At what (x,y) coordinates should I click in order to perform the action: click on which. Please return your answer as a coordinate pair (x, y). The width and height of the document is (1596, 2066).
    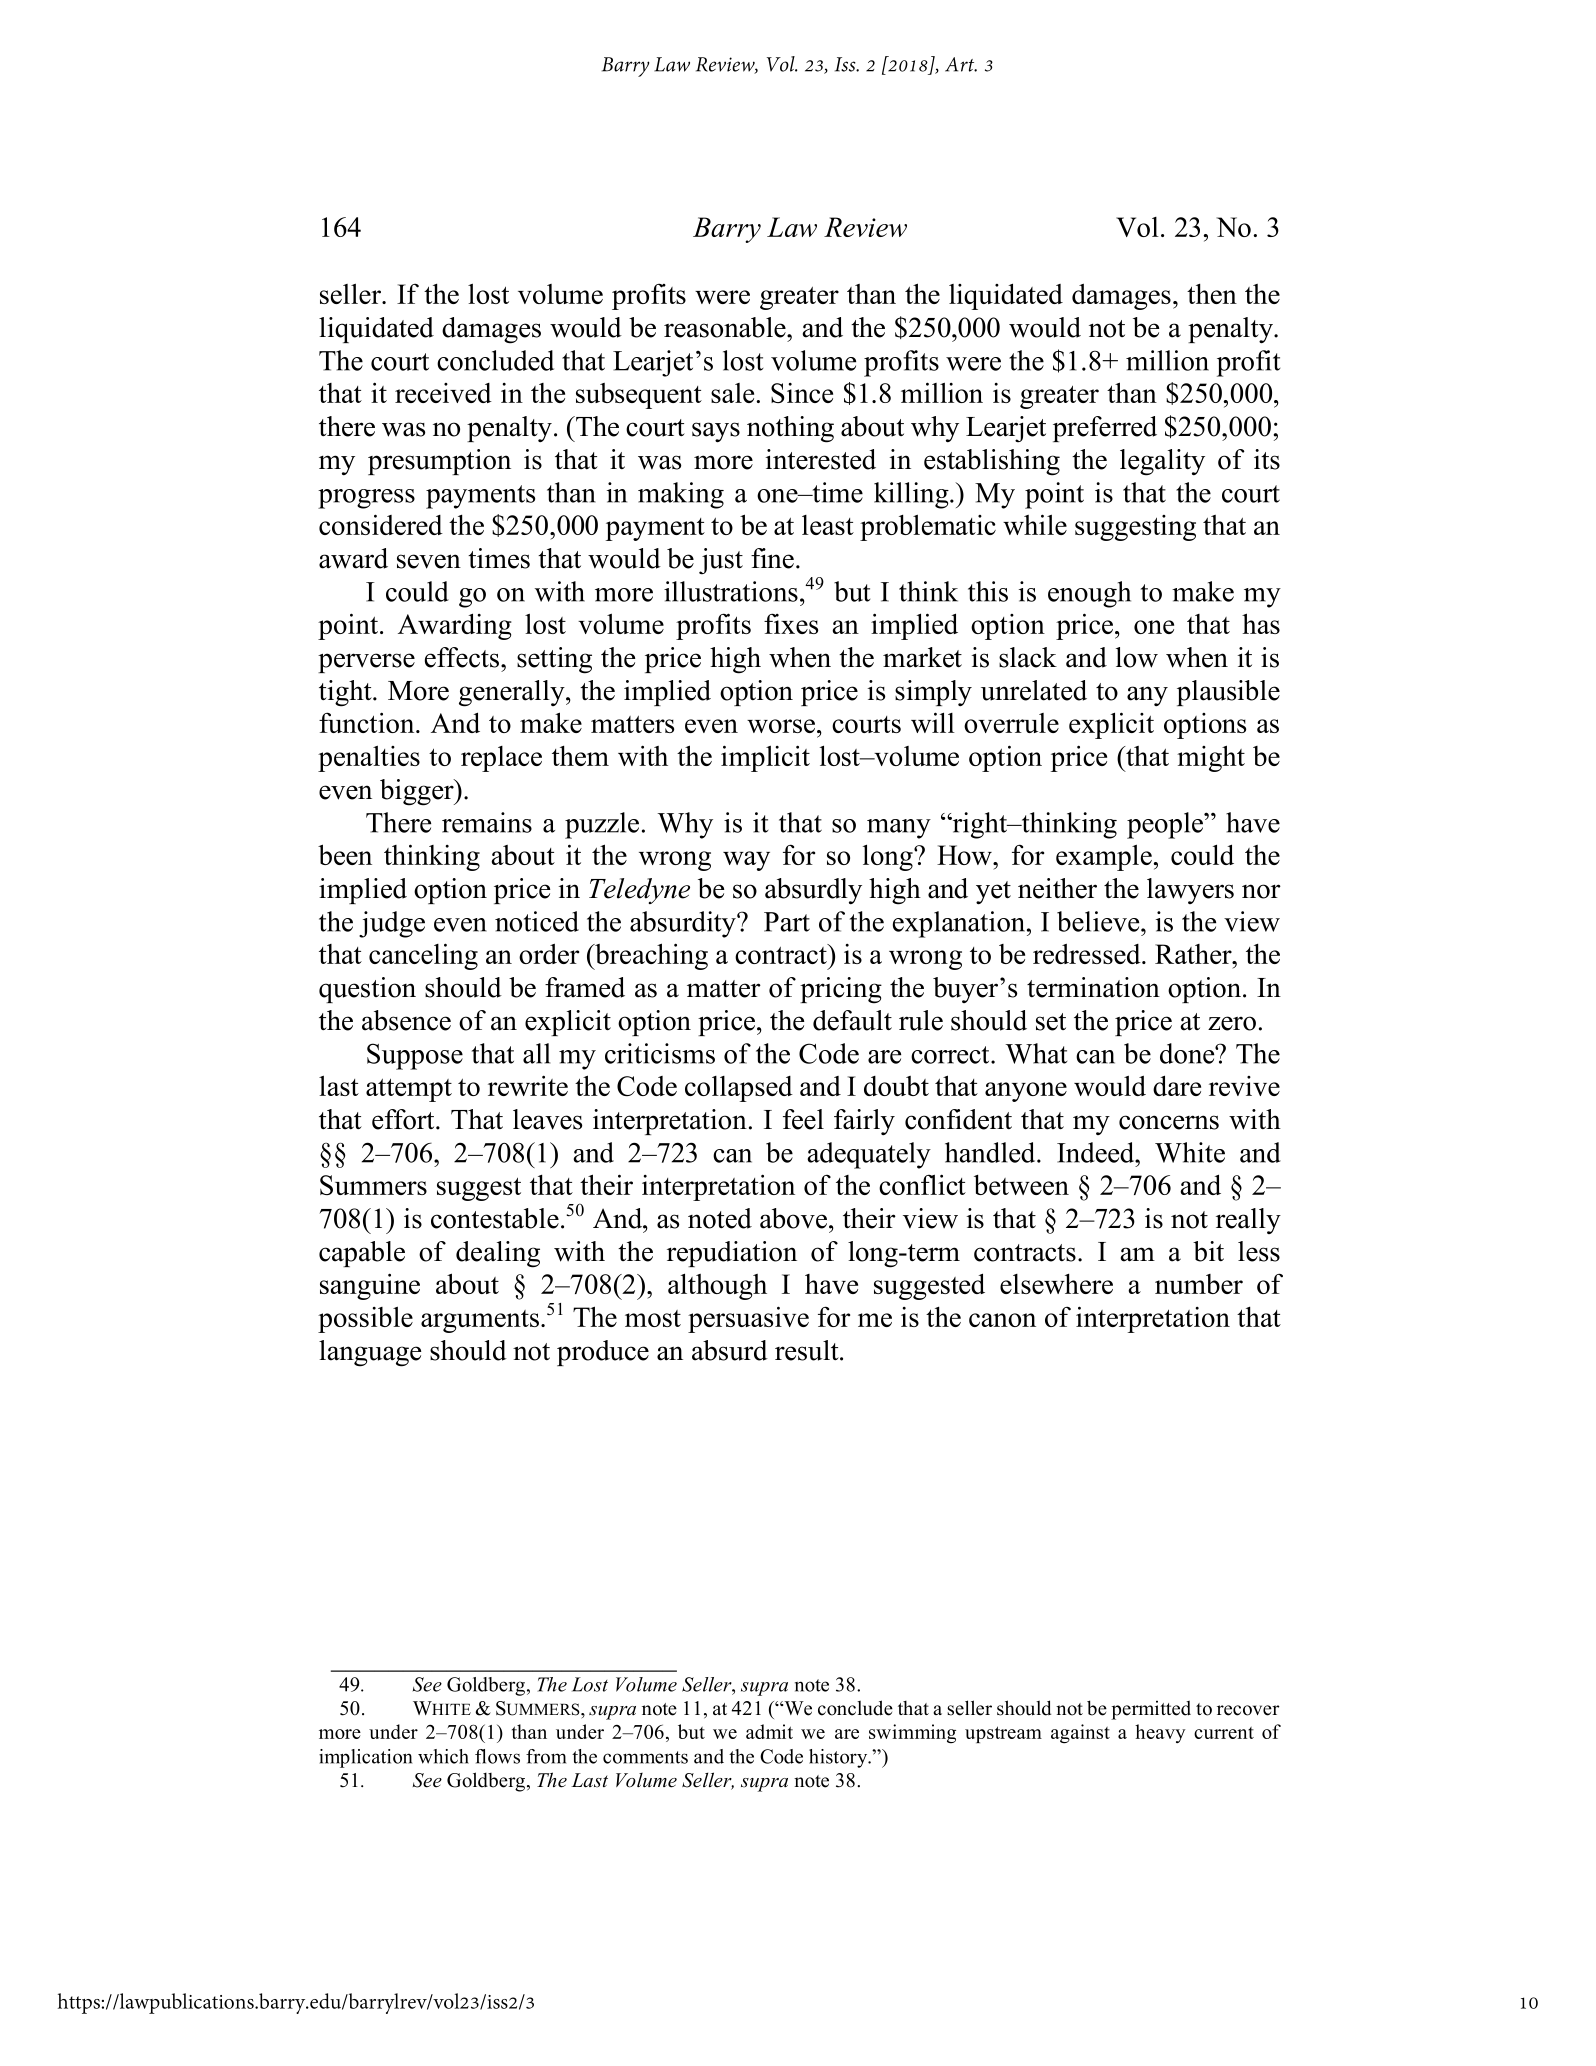
    Looking at the image, I should click on (443, 1756).
